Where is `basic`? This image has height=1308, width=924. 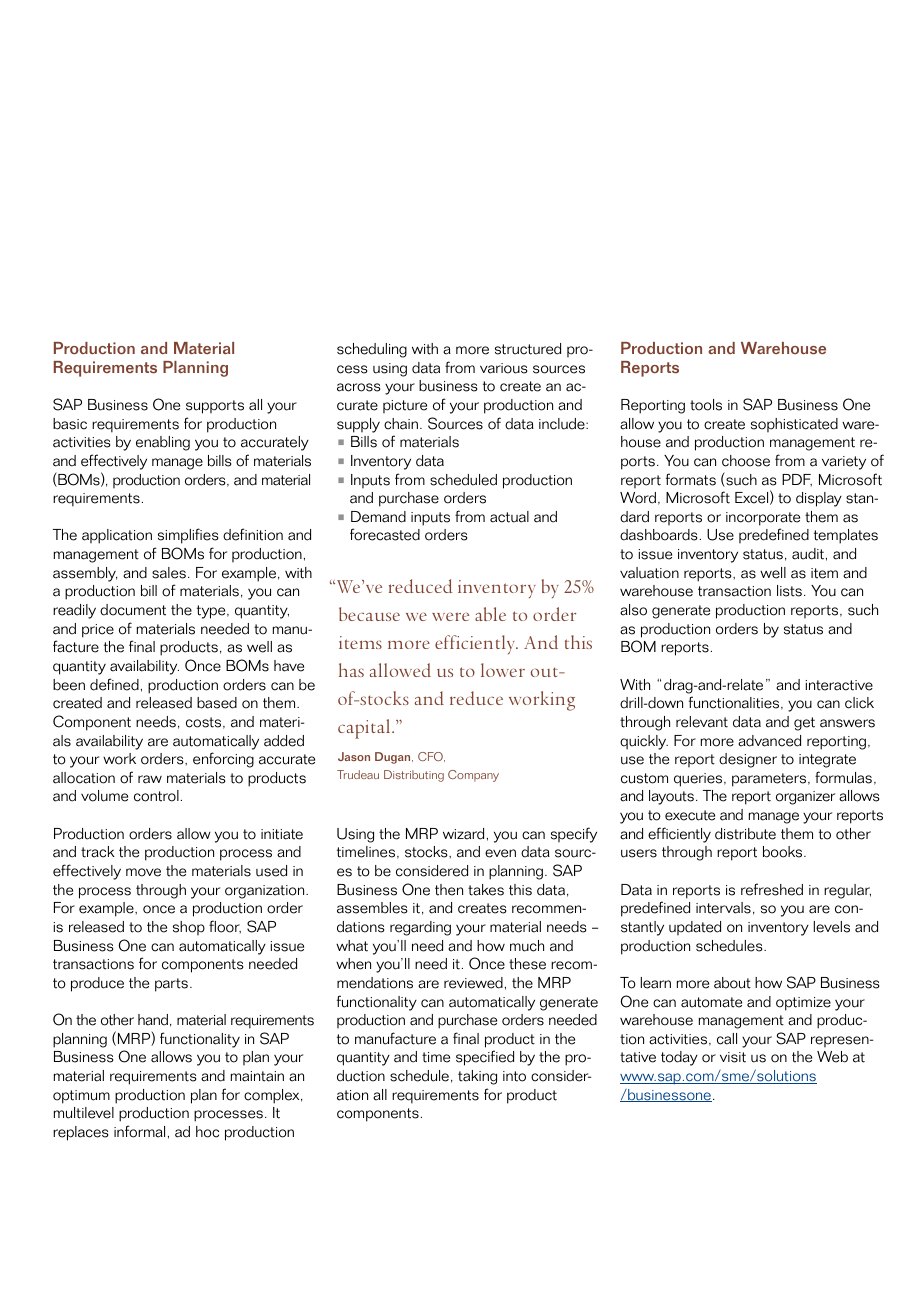
basic is located at coordinates (70, 424).
